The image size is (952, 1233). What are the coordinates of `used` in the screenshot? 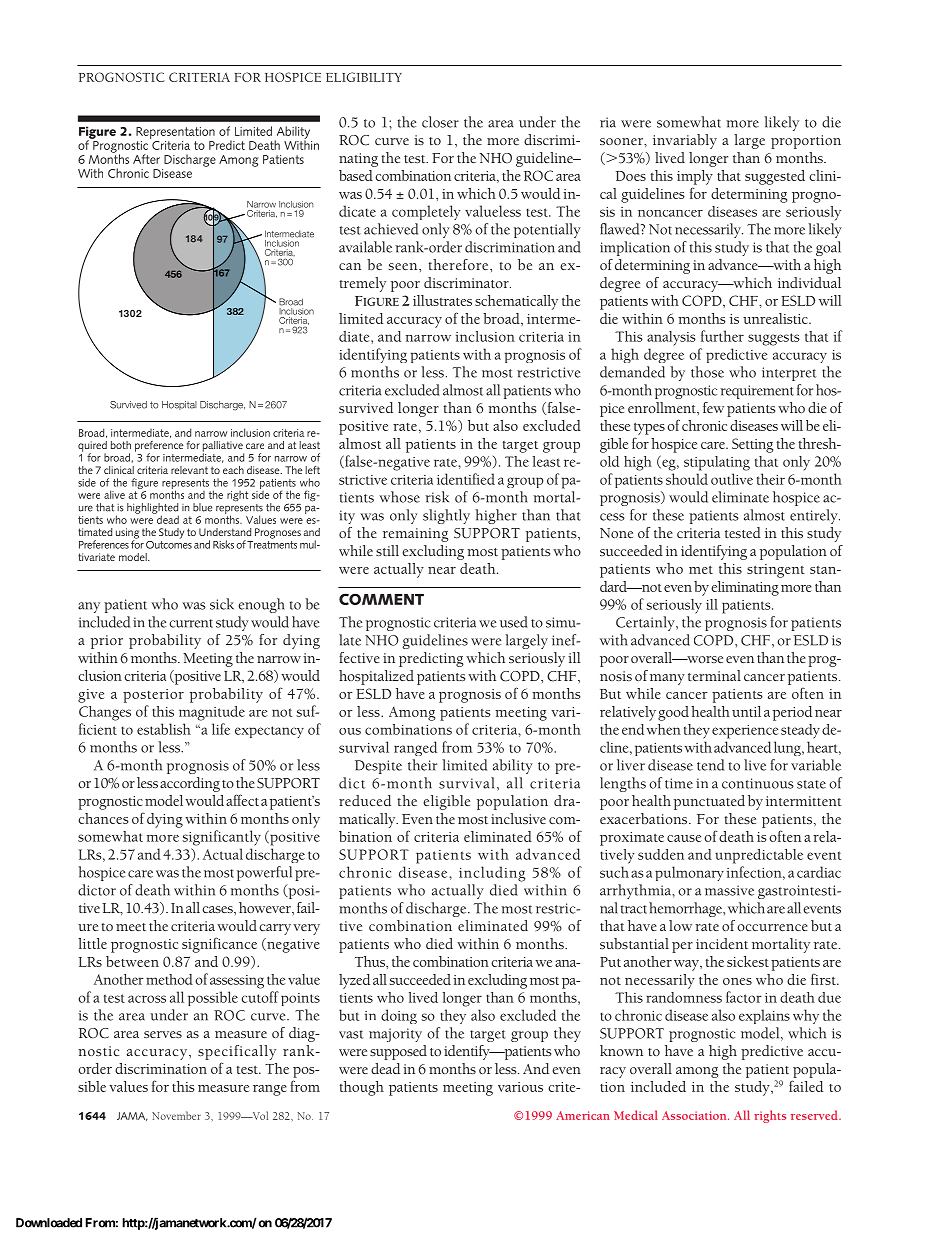 It's located at (514, 622).
